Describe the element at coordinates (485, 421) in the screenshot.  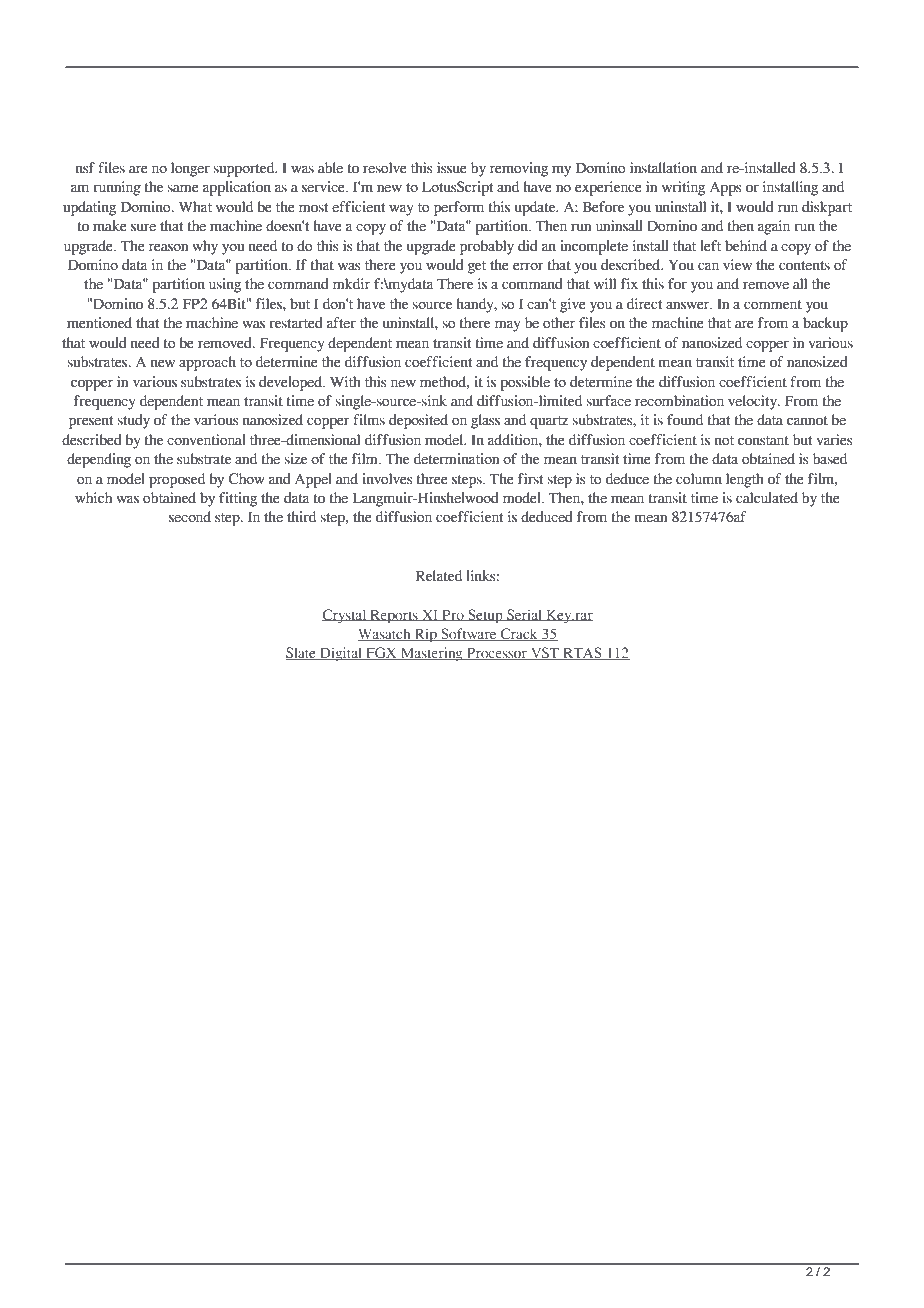
I see `glass` at that location.
